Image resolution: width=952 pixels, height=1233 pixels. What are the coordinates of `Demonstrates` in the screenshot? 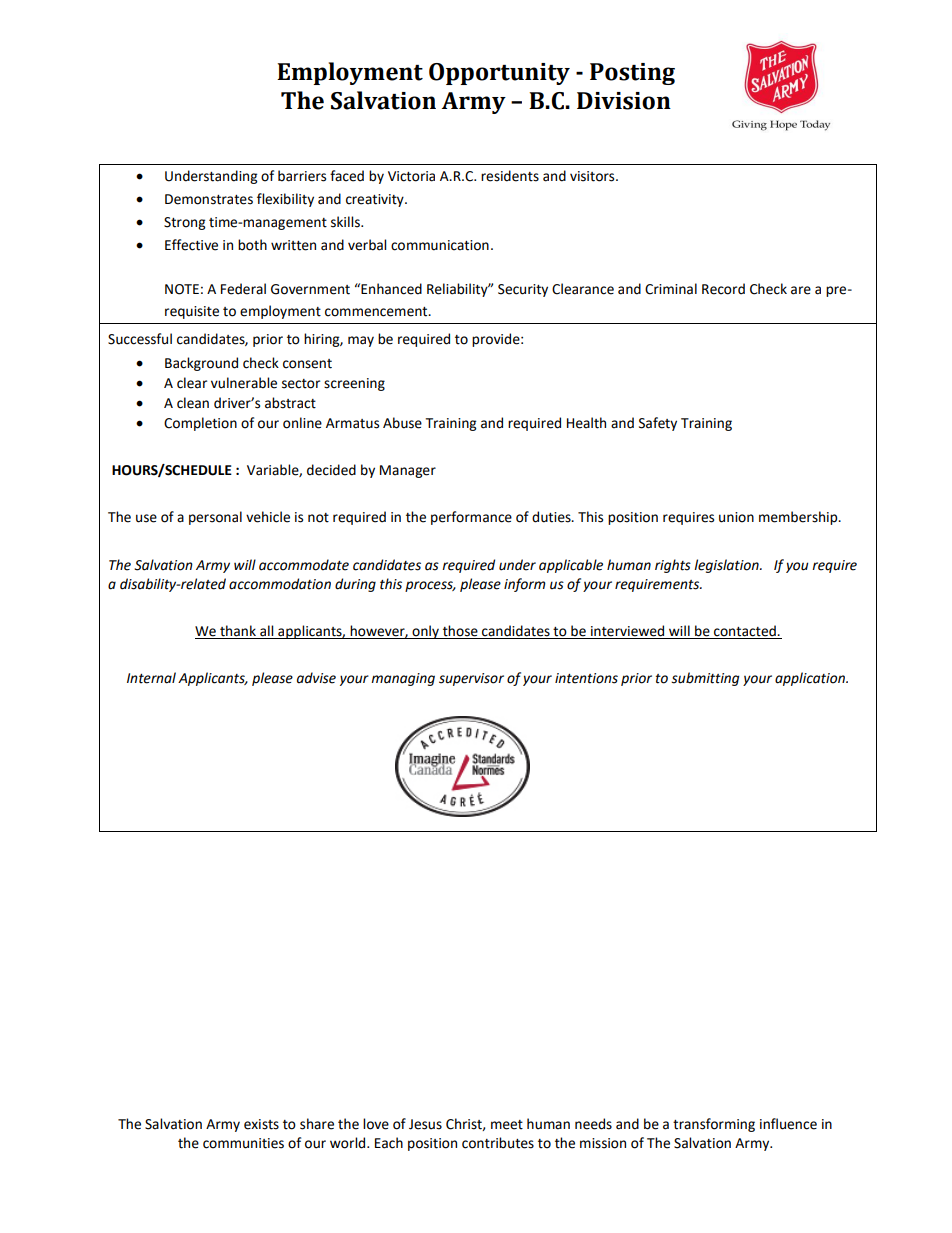 It's located at (209, 199).
